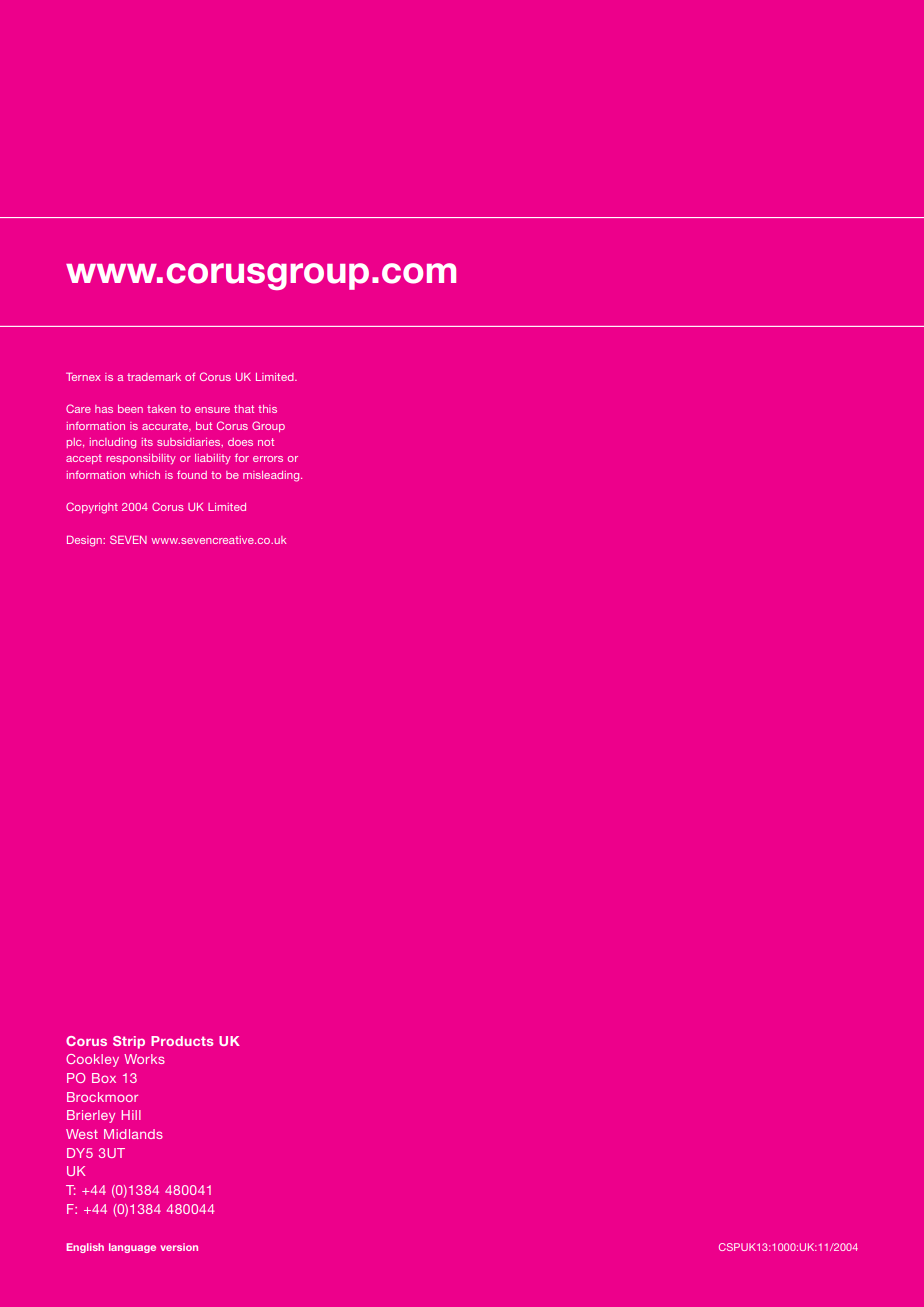 The width and height of the screenshot is (924, 1307). What do you see at coordinates (179, 1247) in the screenshot?
I see `version` at bounding box center [179, 1247].
